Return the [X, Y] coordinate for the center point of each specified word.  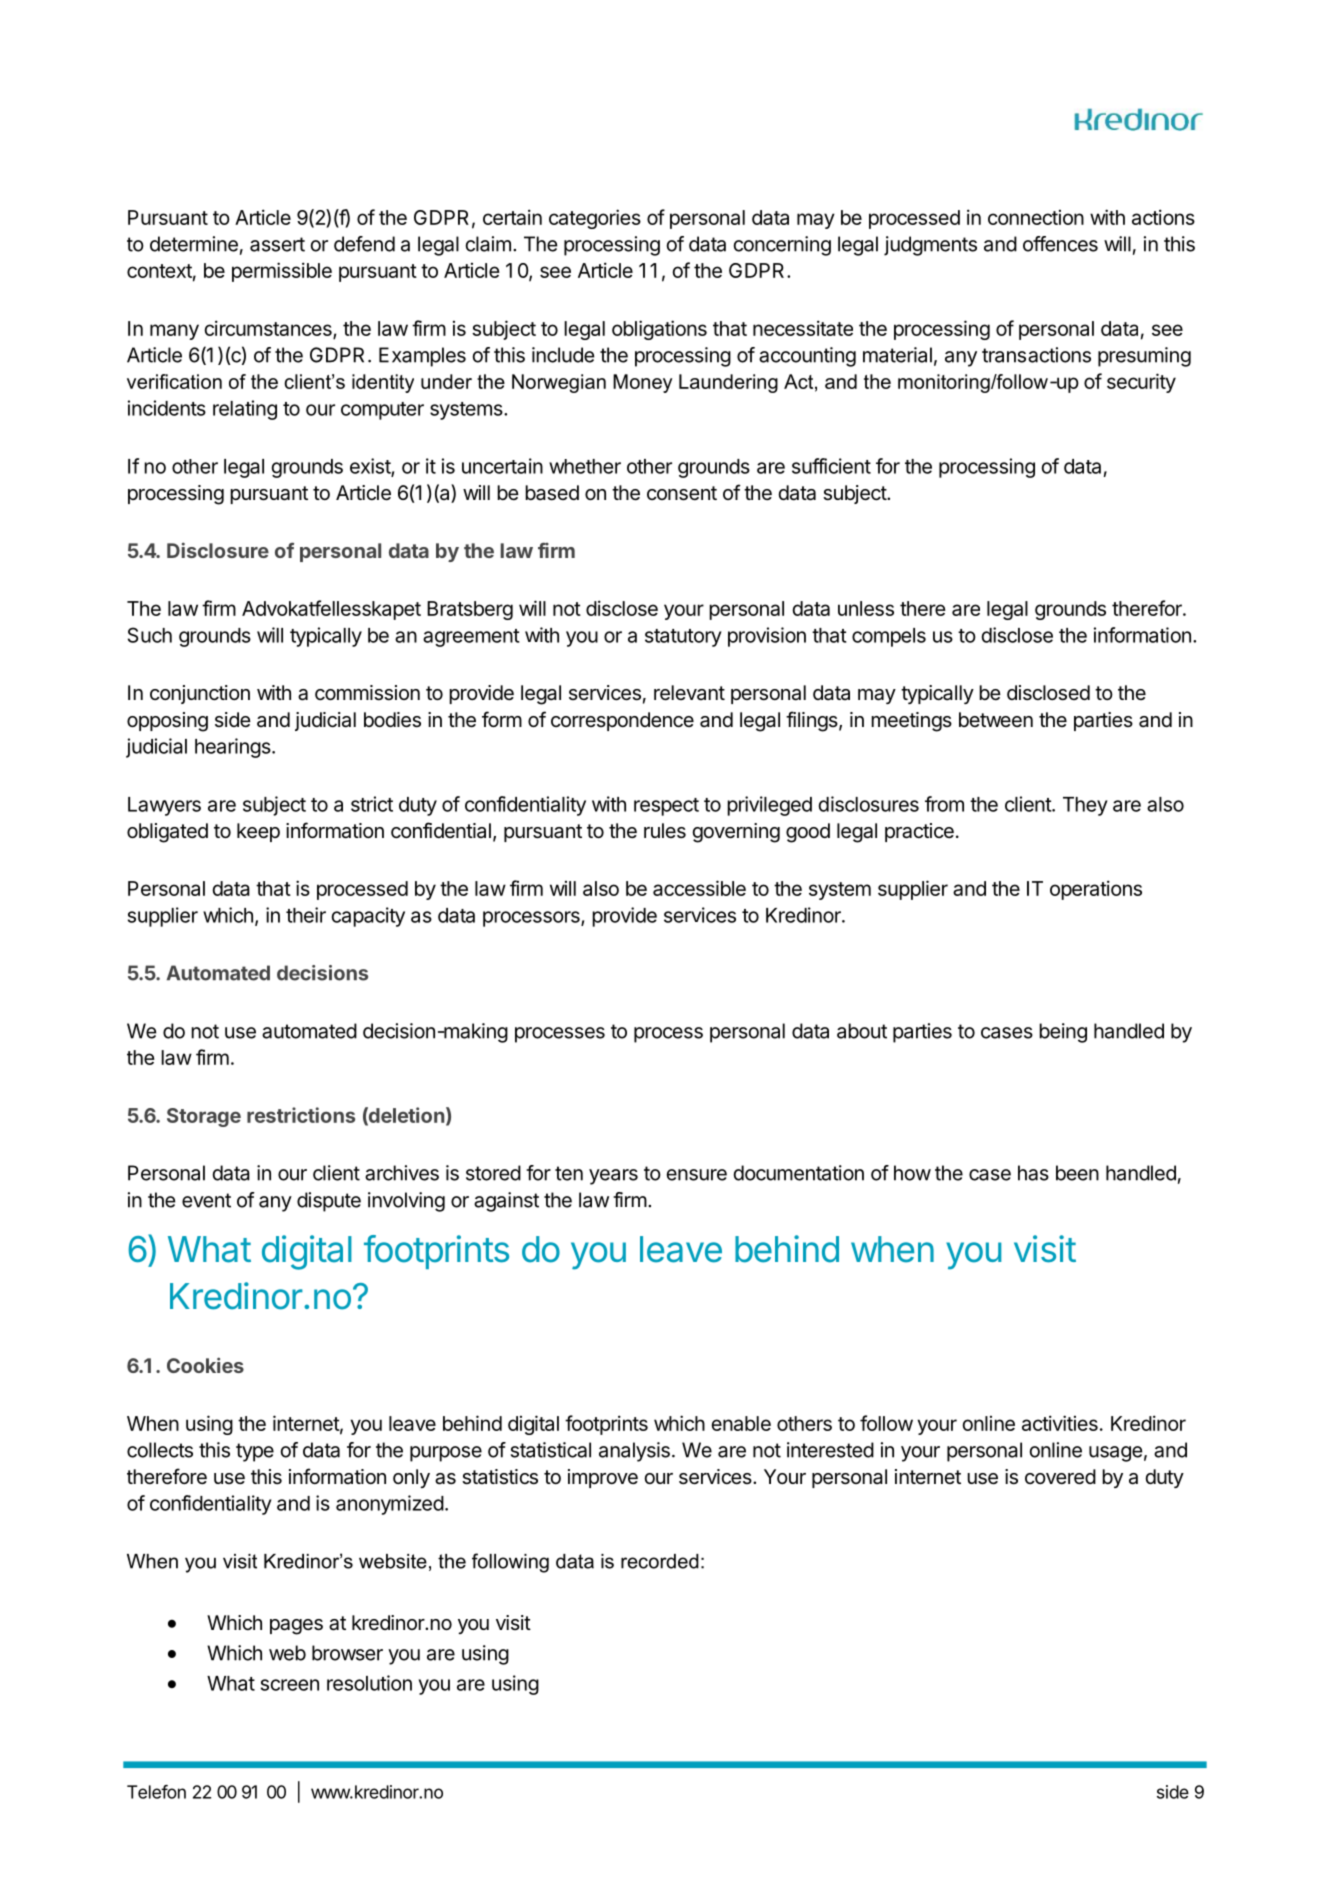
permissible [282, 272]
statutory [683, 638]
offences [1060, 244]
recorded [660, 1561]
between [996, 719]
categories [595, 219]
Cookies [205, 1365]
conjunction [200, 694]
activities [1060, 1423]
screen [290, 1685]
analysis [634, 1452]
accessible [699, 888]
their [306, 915]
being [1063, 1033]
